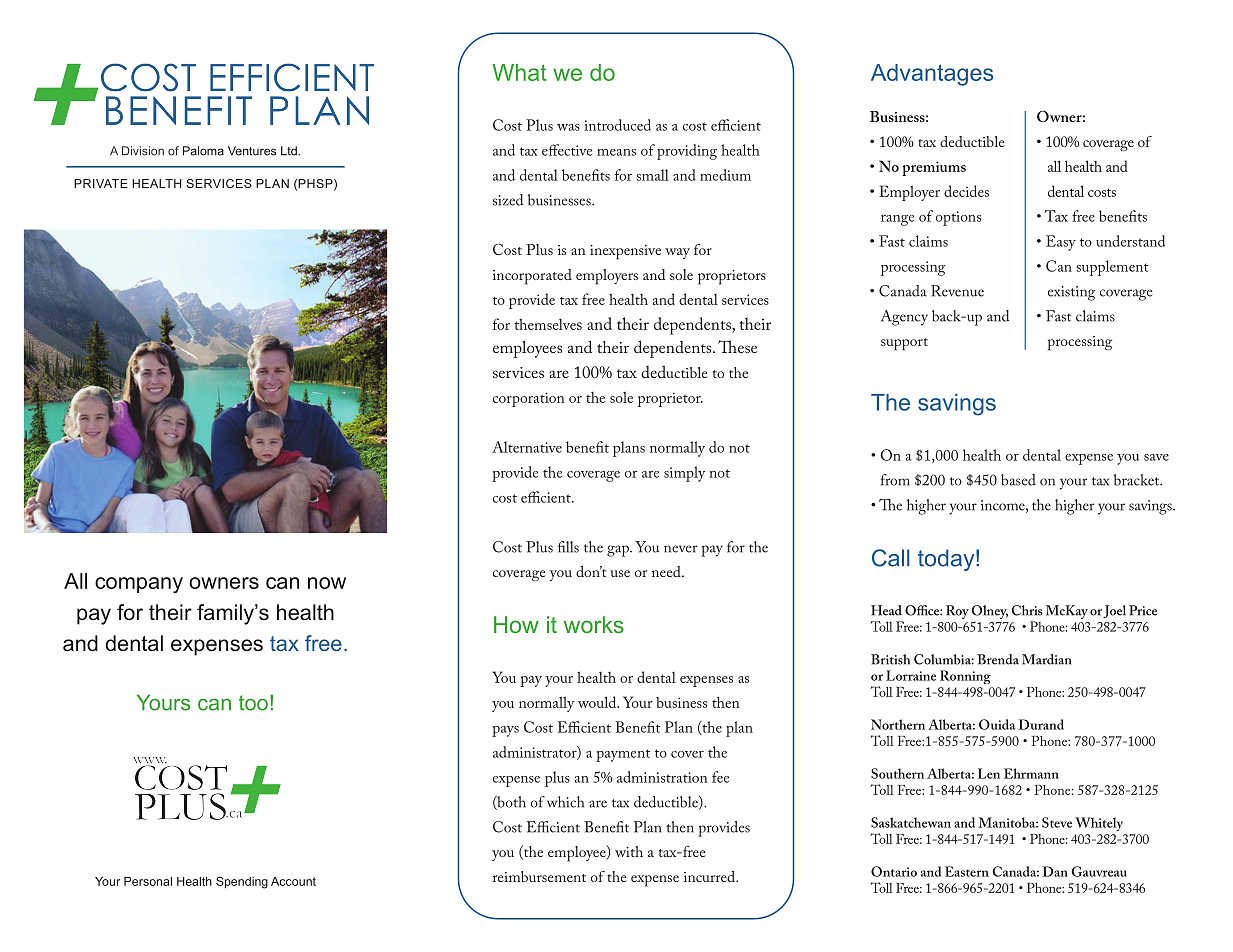 This screenshot has height=952, width=1233. Describe the element at coordinates (1071, 293) in the screenshot. I see `existing` at that location.
